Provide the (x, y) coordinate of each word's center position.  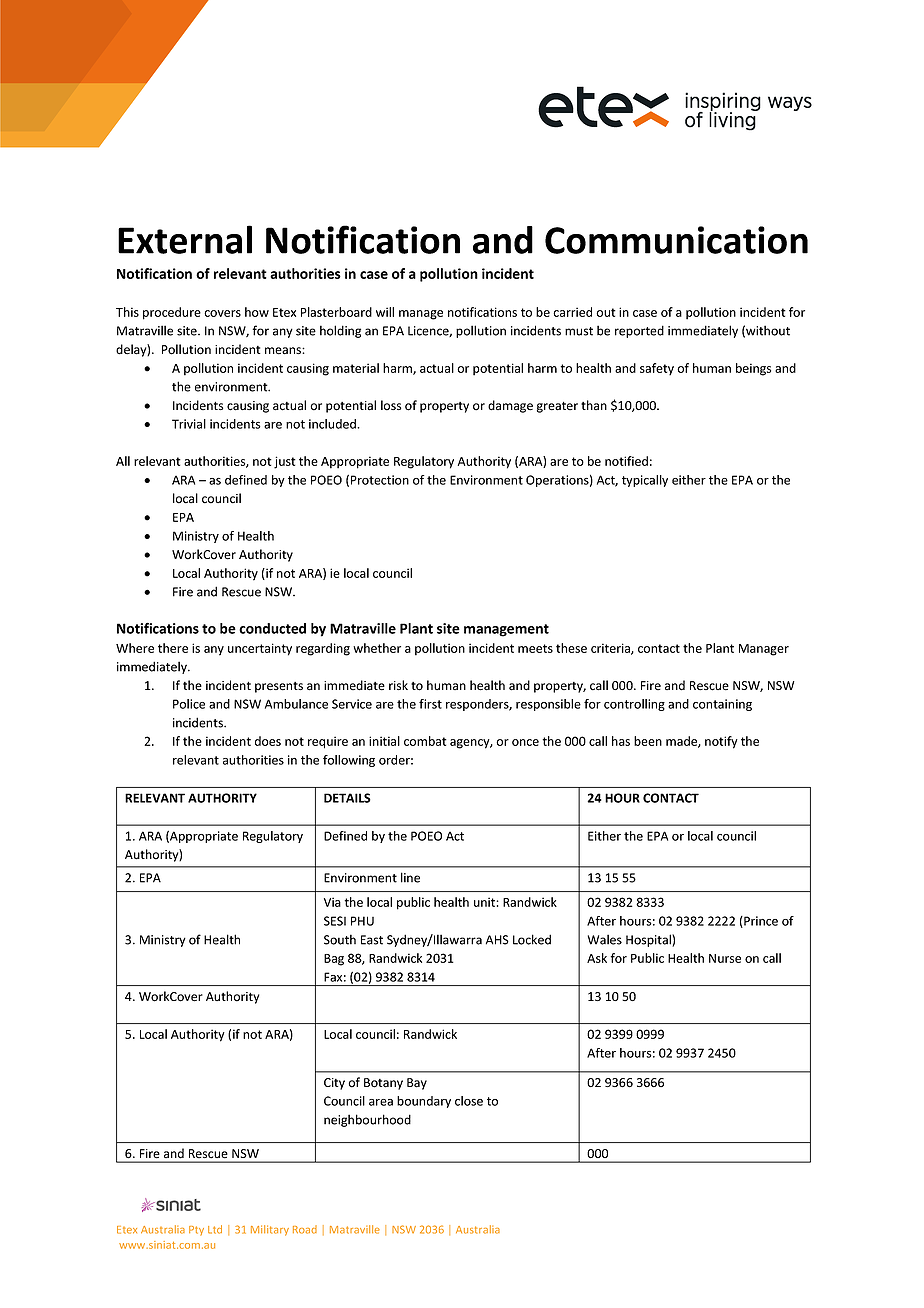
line (410, 877)
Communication (676, 240)
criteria (611, 649)
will (385, 312)
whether (377, 648)
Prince (760, 922)
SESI (335, 921)
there (173, 648)
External (185, 239)
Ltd (215, 1229)
